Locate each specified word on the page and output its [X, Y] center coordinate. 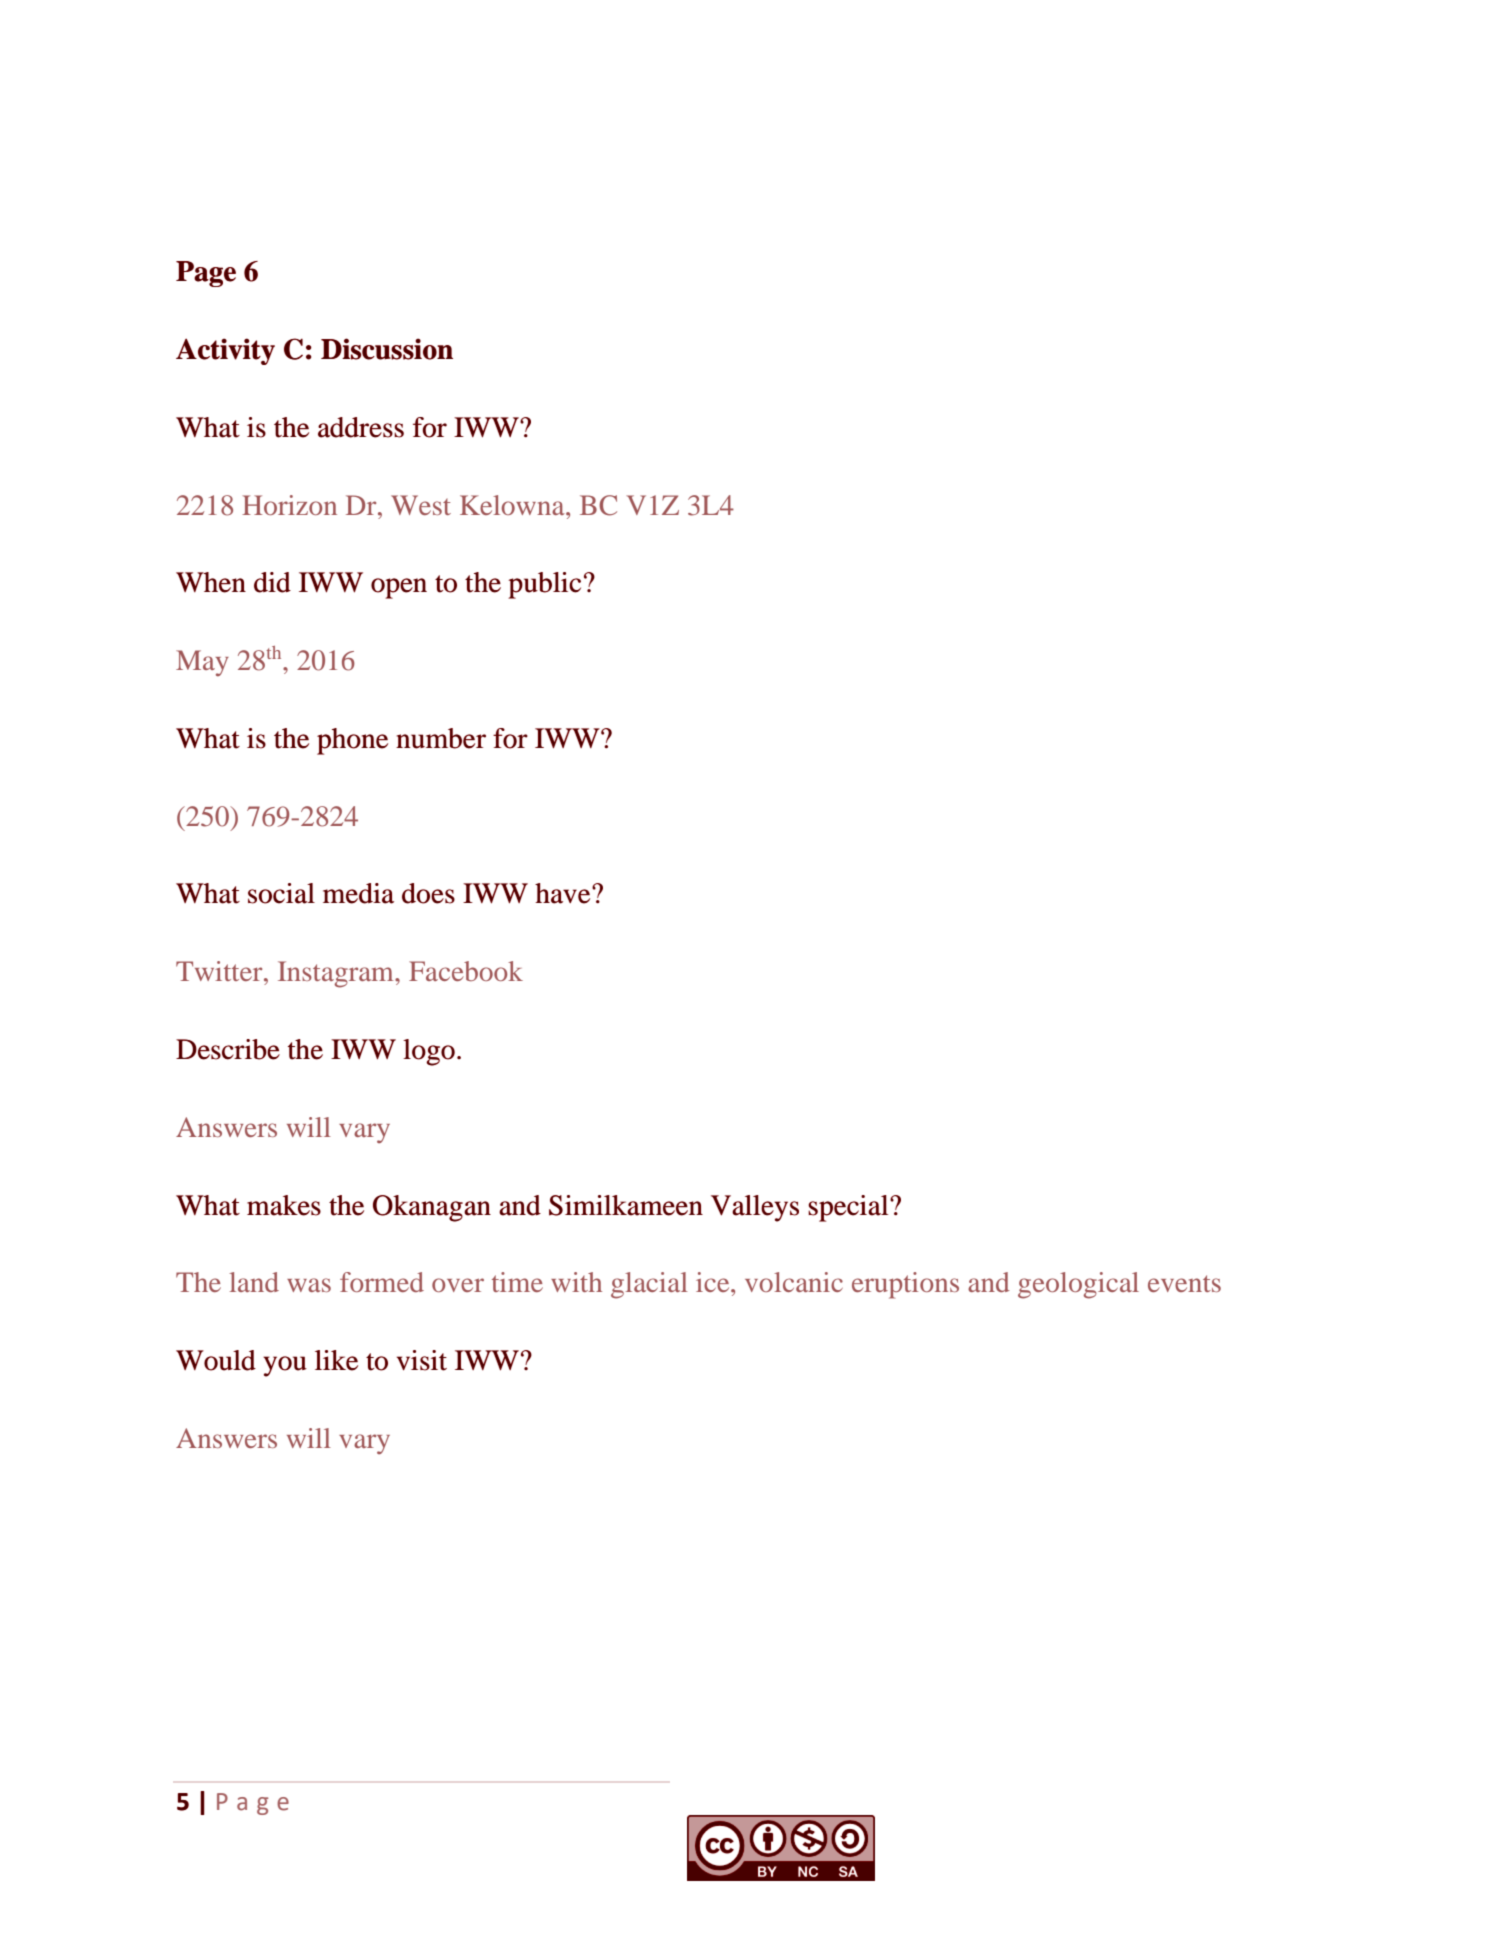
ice [714, 1282]
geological [1078, 1285]
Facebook [466, 971]
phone [352, 741]
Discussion [387, 349]
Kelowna [513, 505]
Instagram [337, 974]
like [336, 1360]
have [564, 893]
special [849, 1208]
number [441, 738]
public [544, 585]
